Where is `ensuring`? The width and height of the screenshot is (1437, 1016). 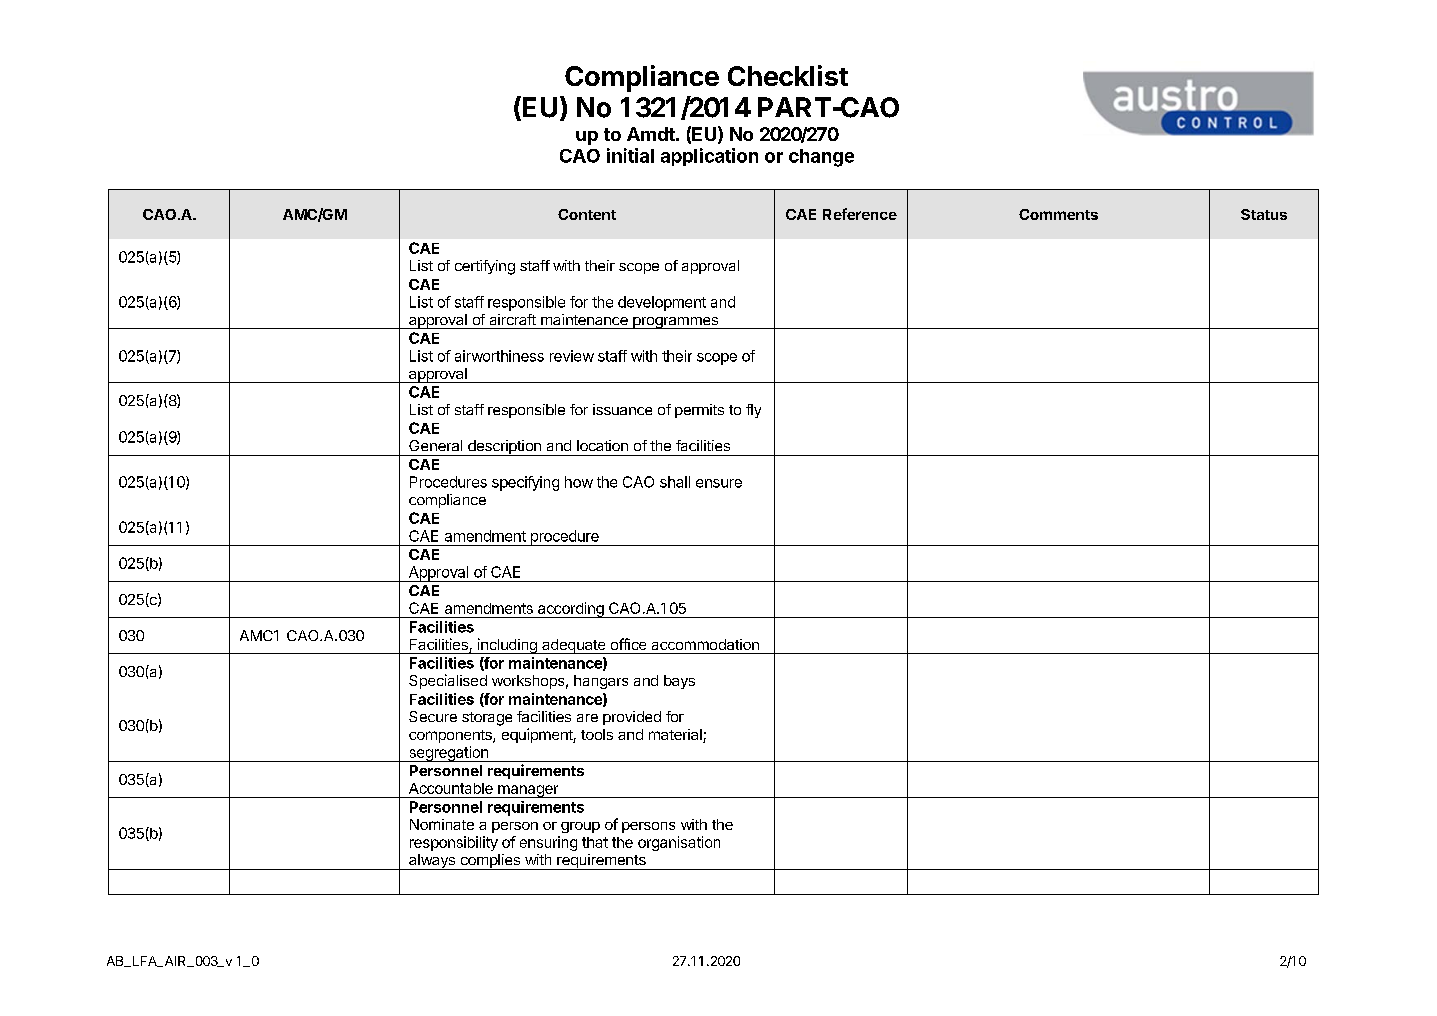 ensuring is located at coordinates (548, 843).
